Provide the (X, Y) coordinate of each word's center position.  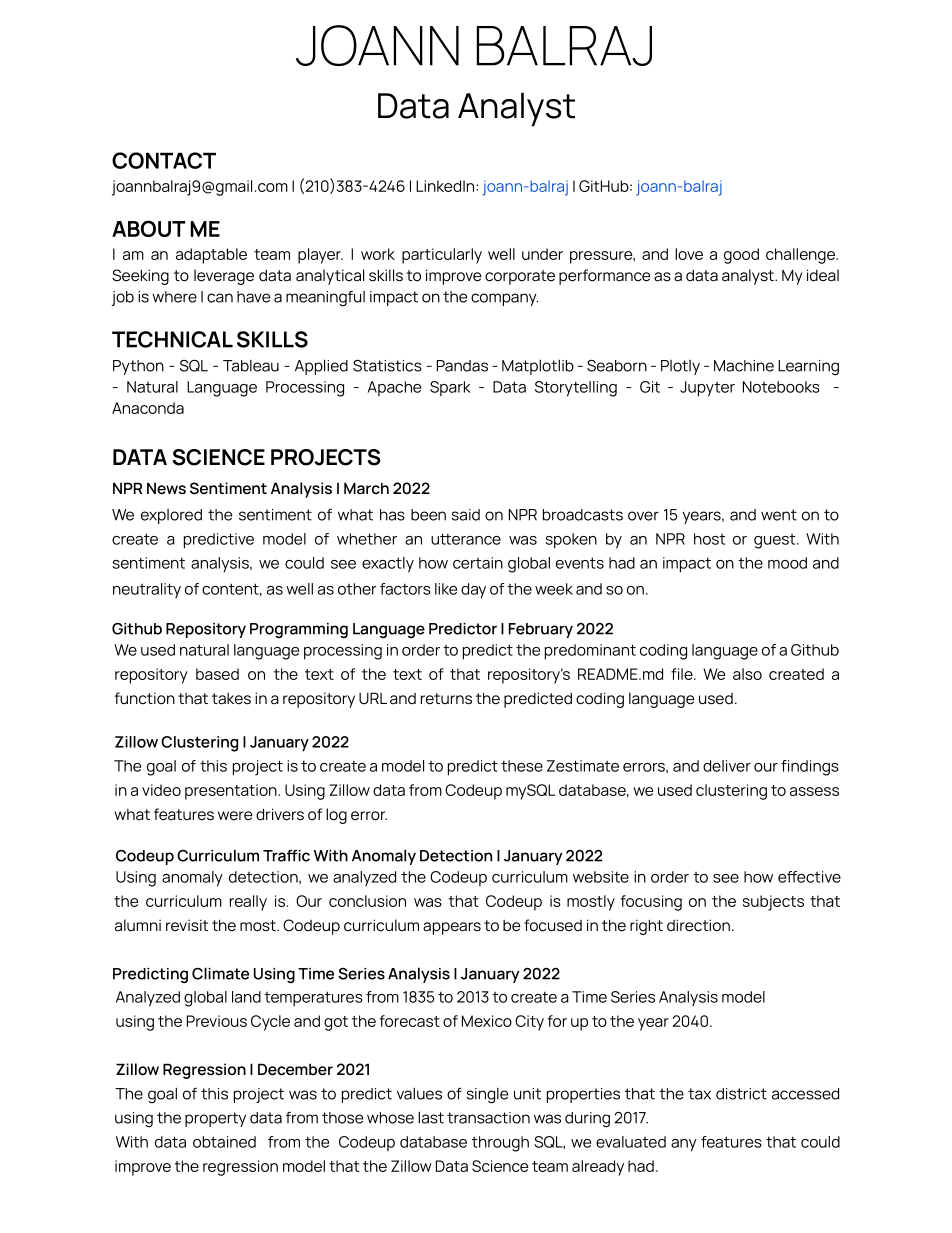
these (522, 766)
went (779, 515)
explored (171, 516)
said (465, 515)
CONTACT (164, 160)
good (741, 256)
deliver (727, 766)
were (235, 816)
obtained (224, 1142)
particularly (442, 256)
